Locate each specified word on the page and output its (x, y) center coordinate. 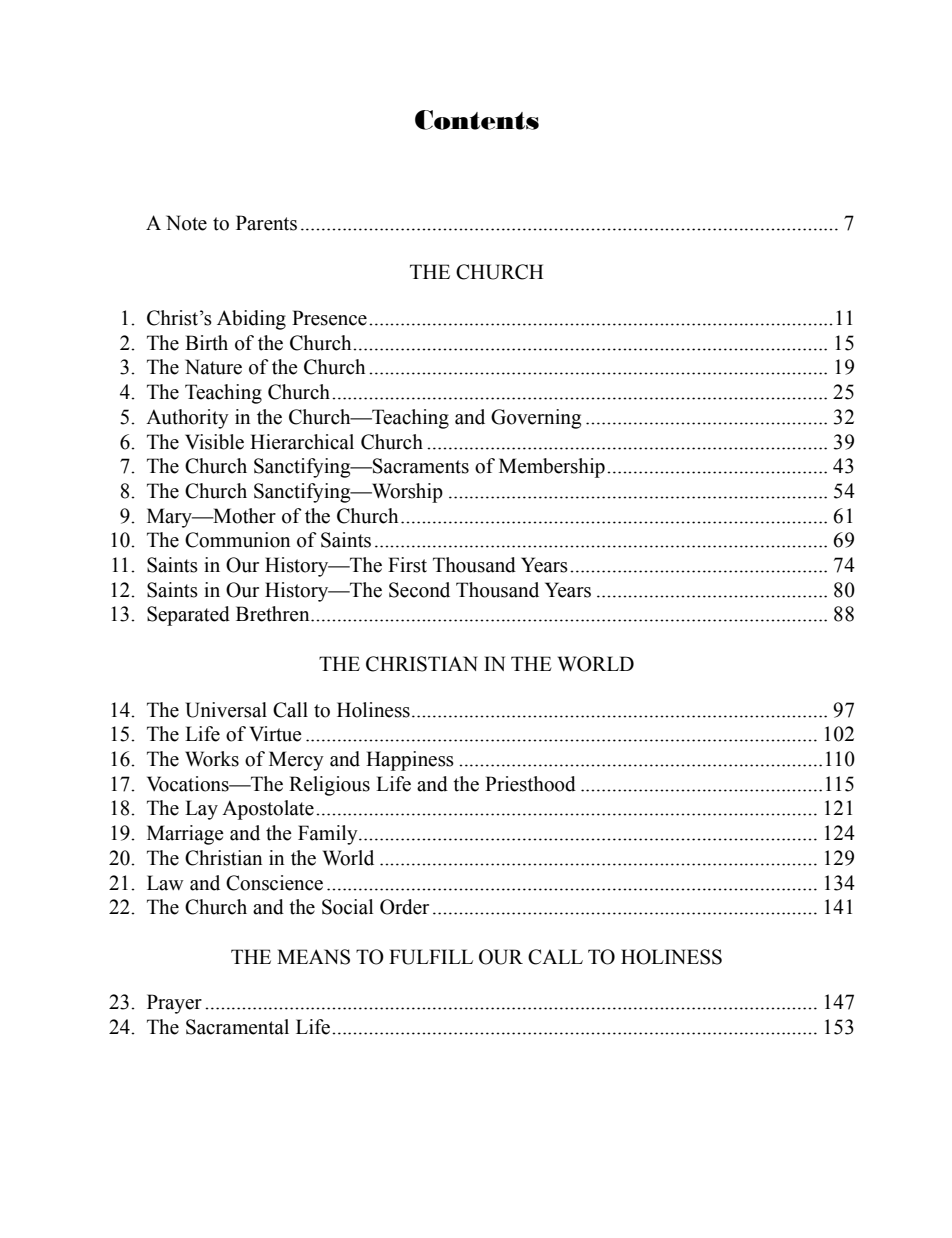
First (407, 565)
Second (419, 590)
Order (404, 907)
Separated (188, 616)
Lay (201, 810)
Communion (238, 540)
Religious (329, 786)
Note (186, 223)
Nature (213, 367)
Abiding (251, 320)
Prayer (174, 1004)
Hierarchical (302, 442)
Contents (477, 120)
